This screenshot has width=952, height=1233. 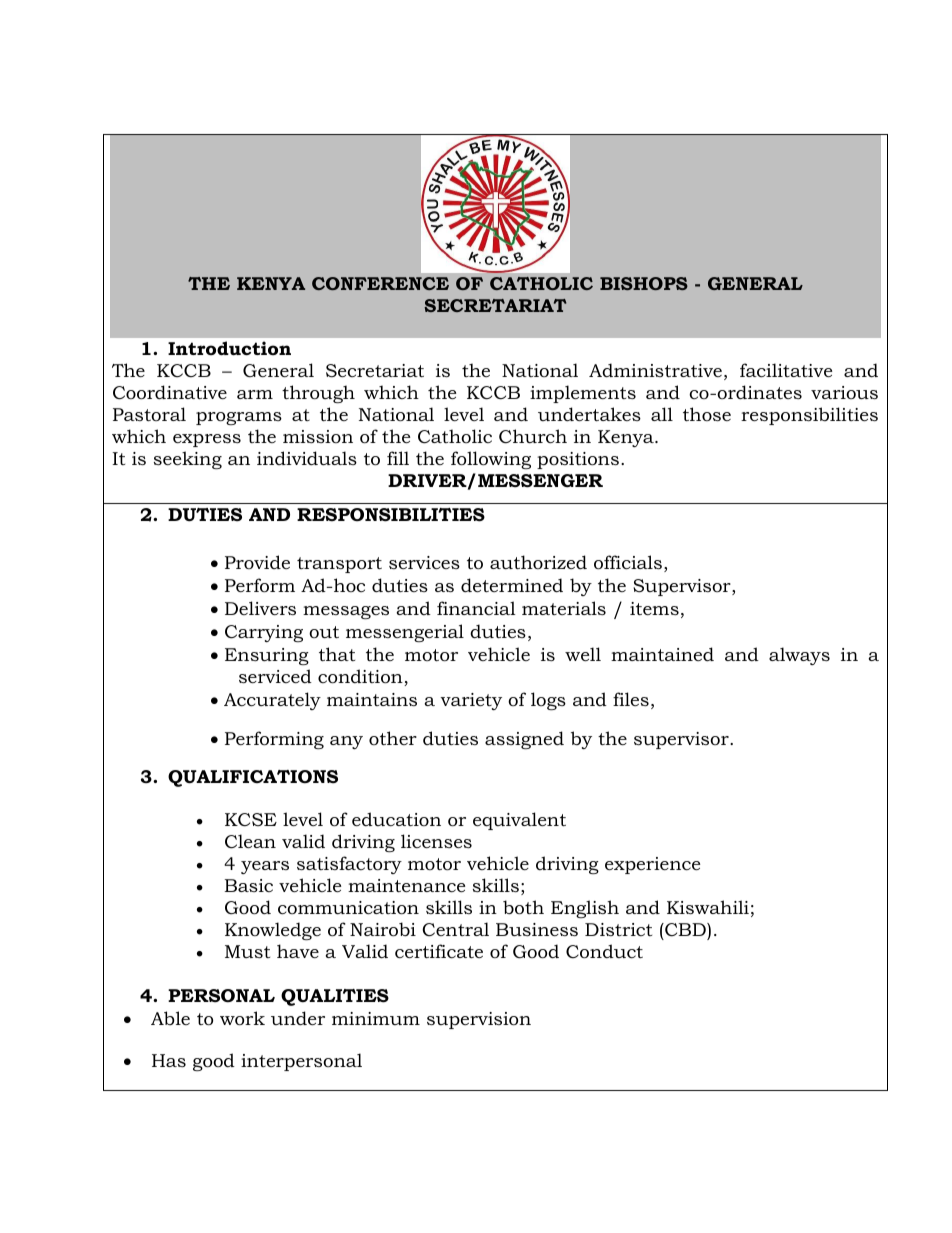 What do you see at coordinates (685, 930) in the screenshot?
I see `CBD` at bounding box center [685, 930].
